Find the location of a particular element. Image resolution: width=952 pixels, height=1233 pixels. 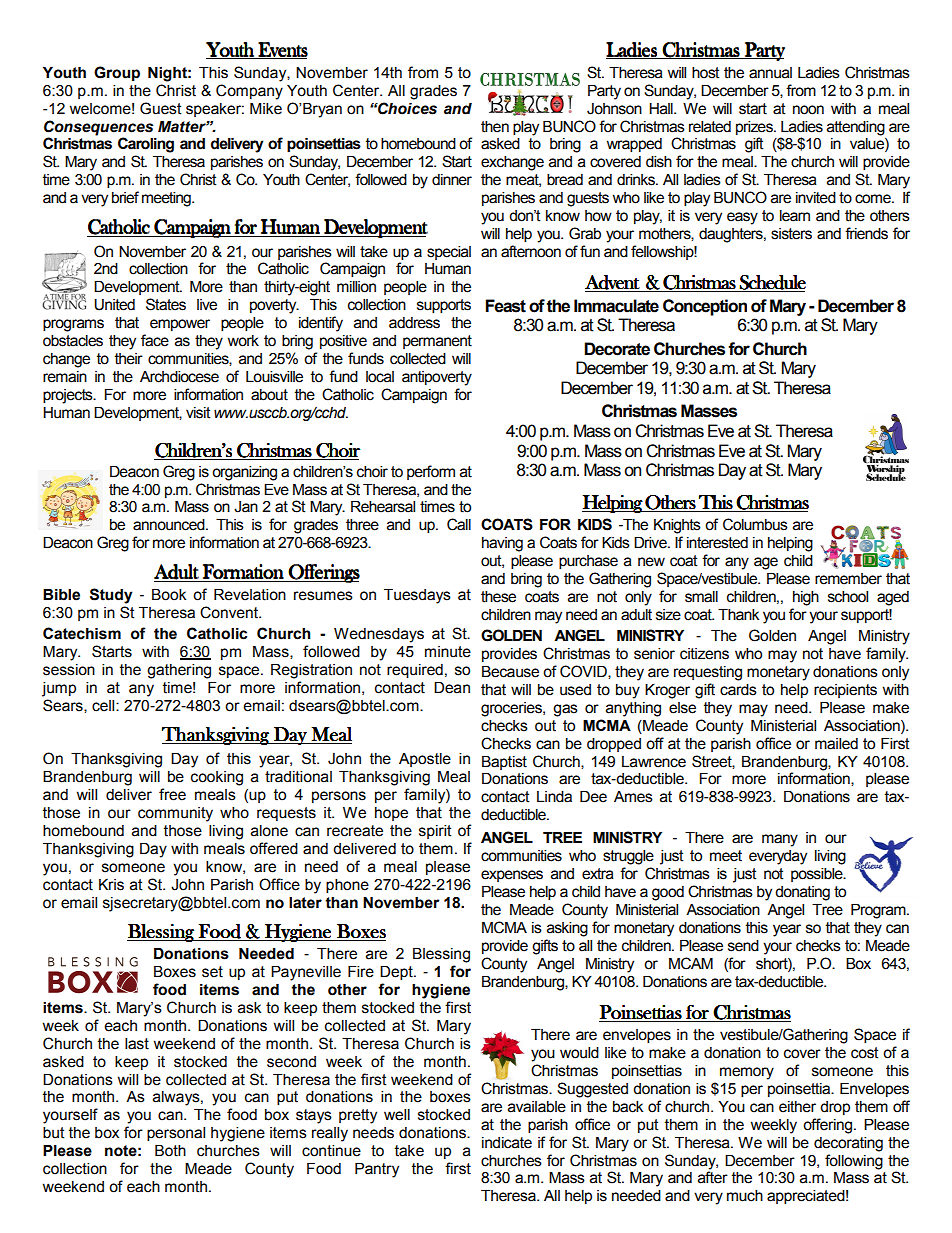

Book is located at coordinates (169, 595).
